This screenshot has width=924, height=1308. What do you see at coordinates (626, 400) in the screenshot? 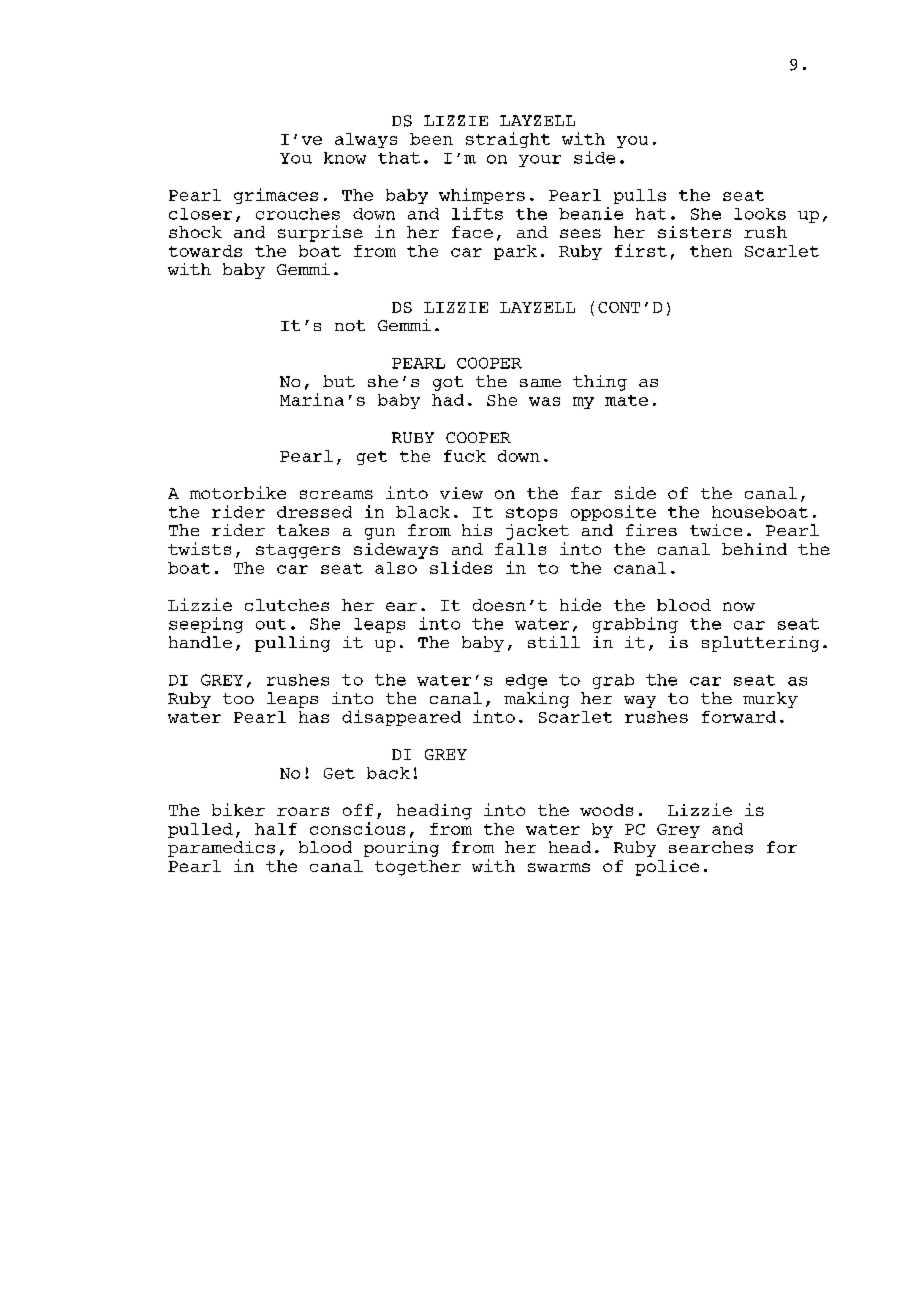
I see `mate` at bounding box center [626, 400].
